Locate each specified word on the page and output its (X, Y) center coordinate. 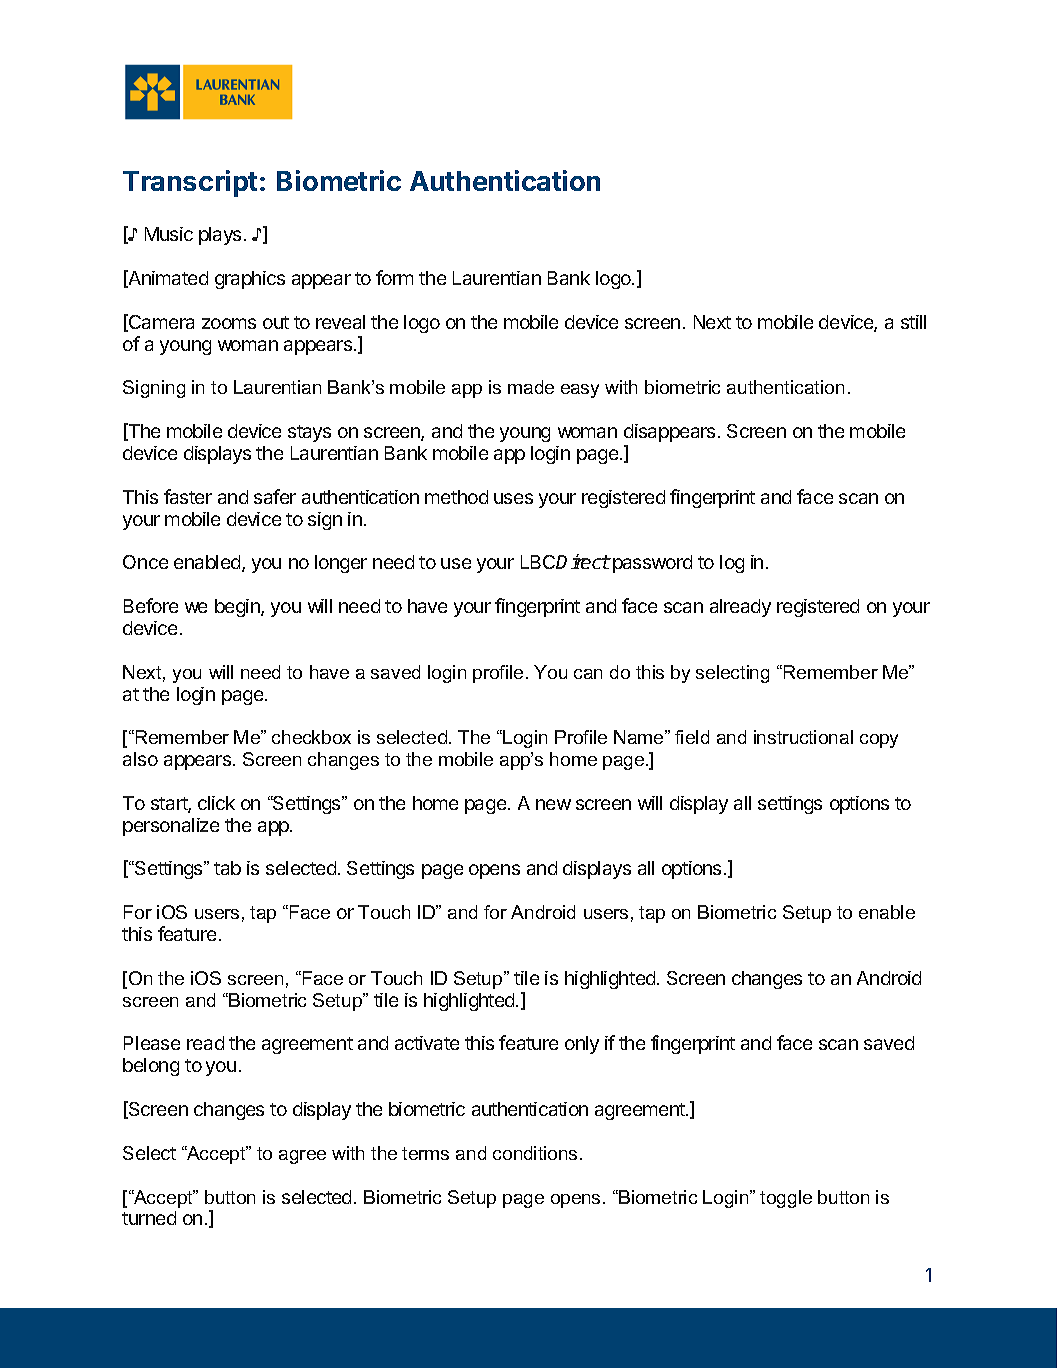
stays (309, 433)
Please (152, 1043)
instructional (803, 737)
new (553, 804)
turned (149, 1218)
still (913, 322)
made (531, 387)
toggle (786, 1199)
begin (238, 608)
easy (580, 391)
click (216, 803)
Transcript (190, 183)
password (652, 564)
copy (879, 741)
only (582, 1045)
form (394, 277)
